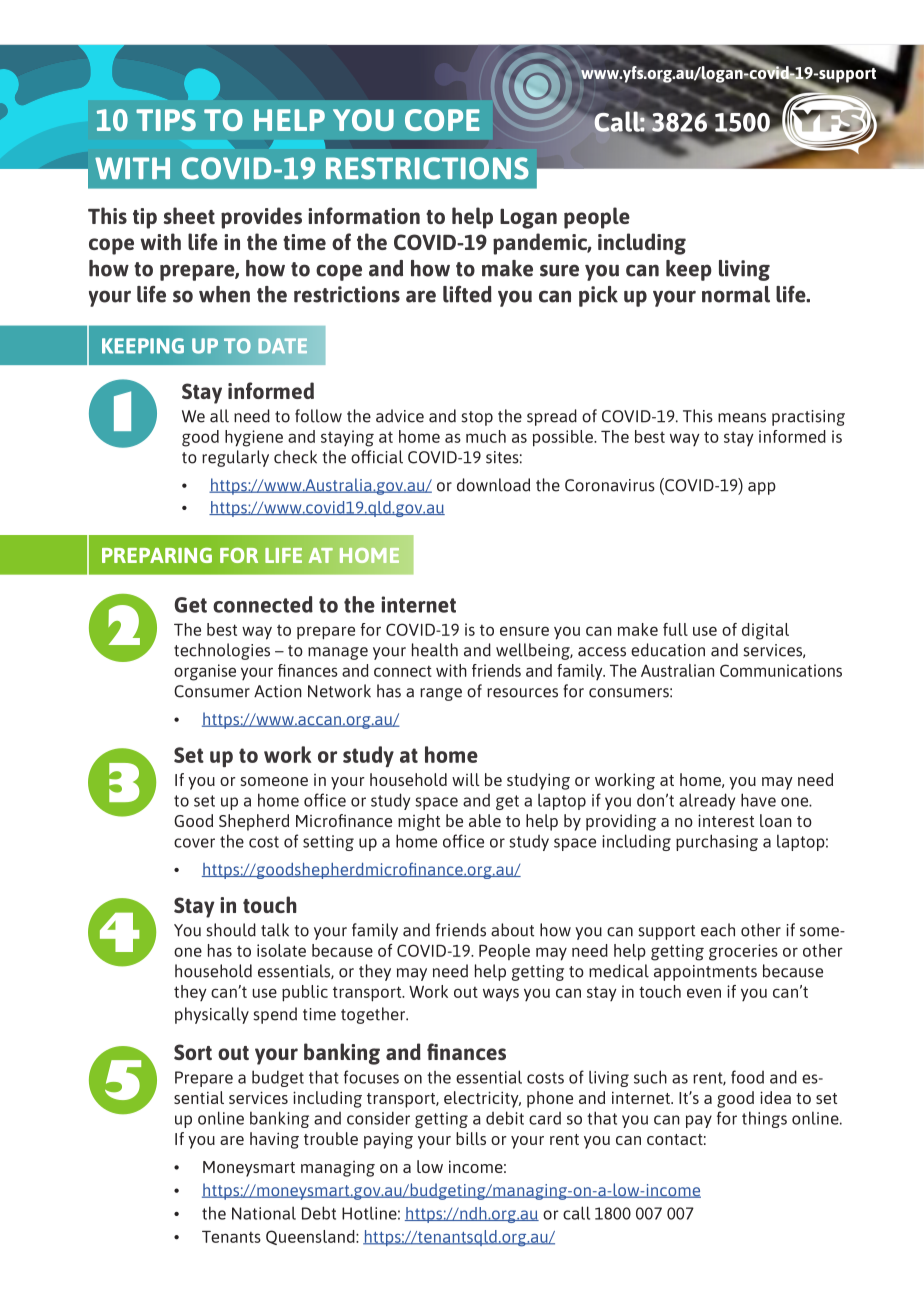  What do you see at coordinates (166, 120) in the screenshot?
I see `TIPS` at bounding box center [166, 120].
